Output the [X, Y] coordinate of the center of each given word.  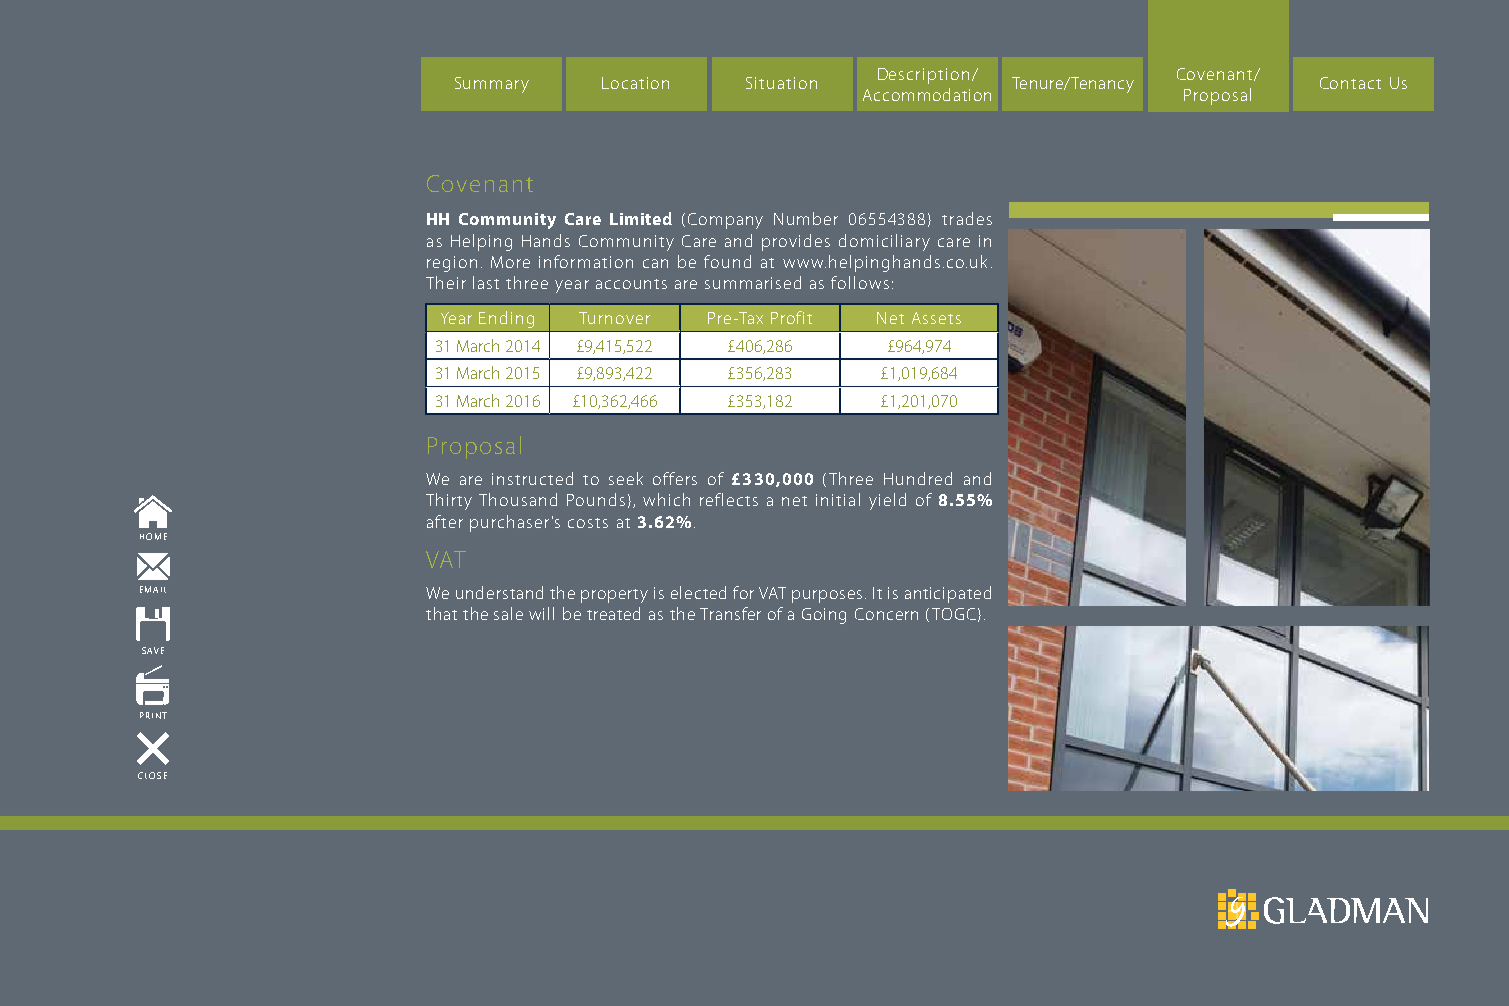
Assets [936, 318]
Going [824, 616]
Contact [1350, 83]
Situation [781, 83]
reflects [729, 499]
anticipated [948, 594]
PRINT [153, 715]
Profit [791, 317]
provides [796, 242]
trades [967, 218]
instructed [532, 478]
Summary [492, 85]
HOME [153, 536]
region [452, 264]
